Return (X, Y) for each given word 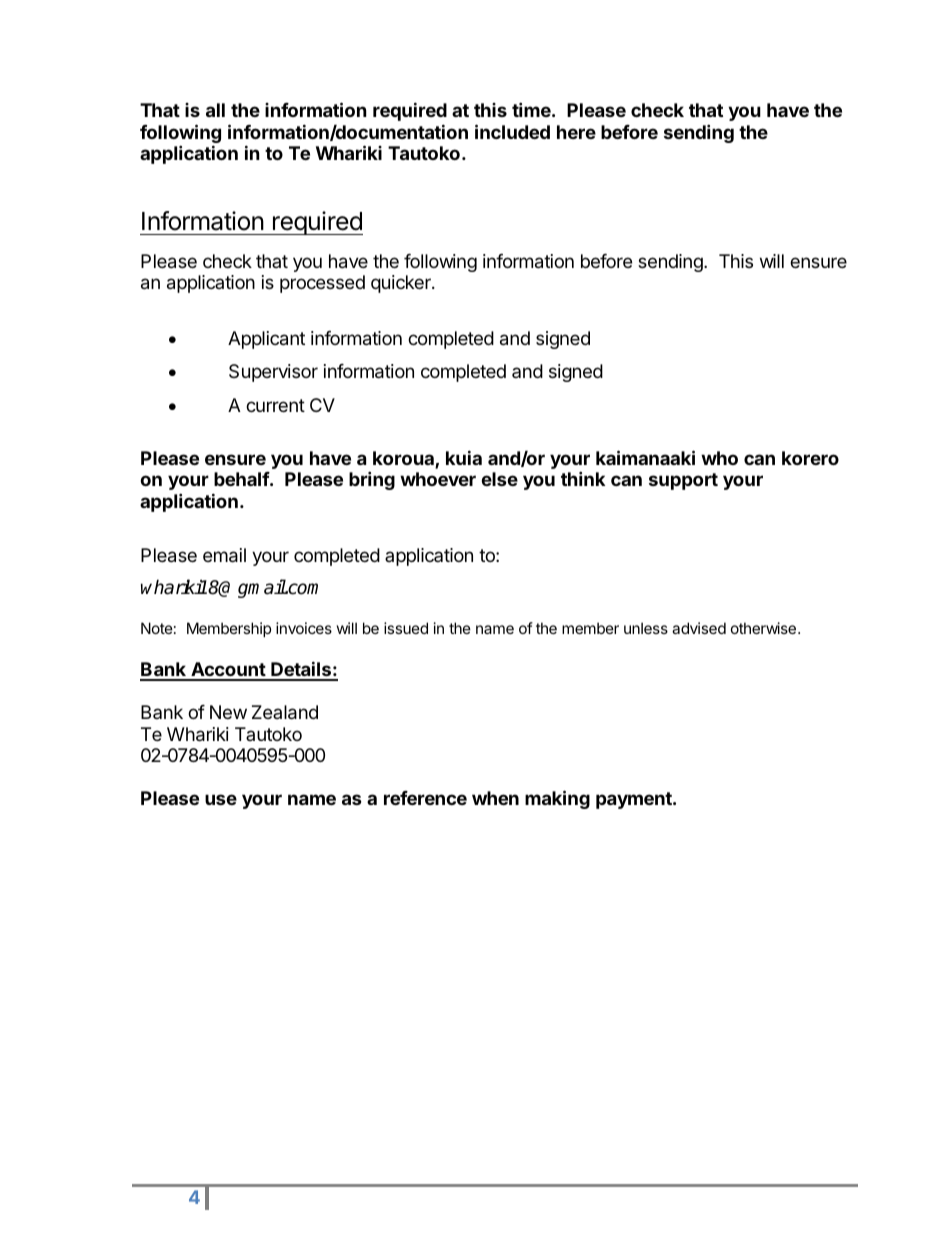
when (495, 798)
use (221, 799)
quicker (402, 284)
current (275, 405)
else (499, 479)
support (683, 481)
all (215, 110)
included (512, 131)
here (576, 132)
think (583, 478)
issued (406, 628)
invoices (304, 628)
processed (322, 284)
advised (699, 628)
